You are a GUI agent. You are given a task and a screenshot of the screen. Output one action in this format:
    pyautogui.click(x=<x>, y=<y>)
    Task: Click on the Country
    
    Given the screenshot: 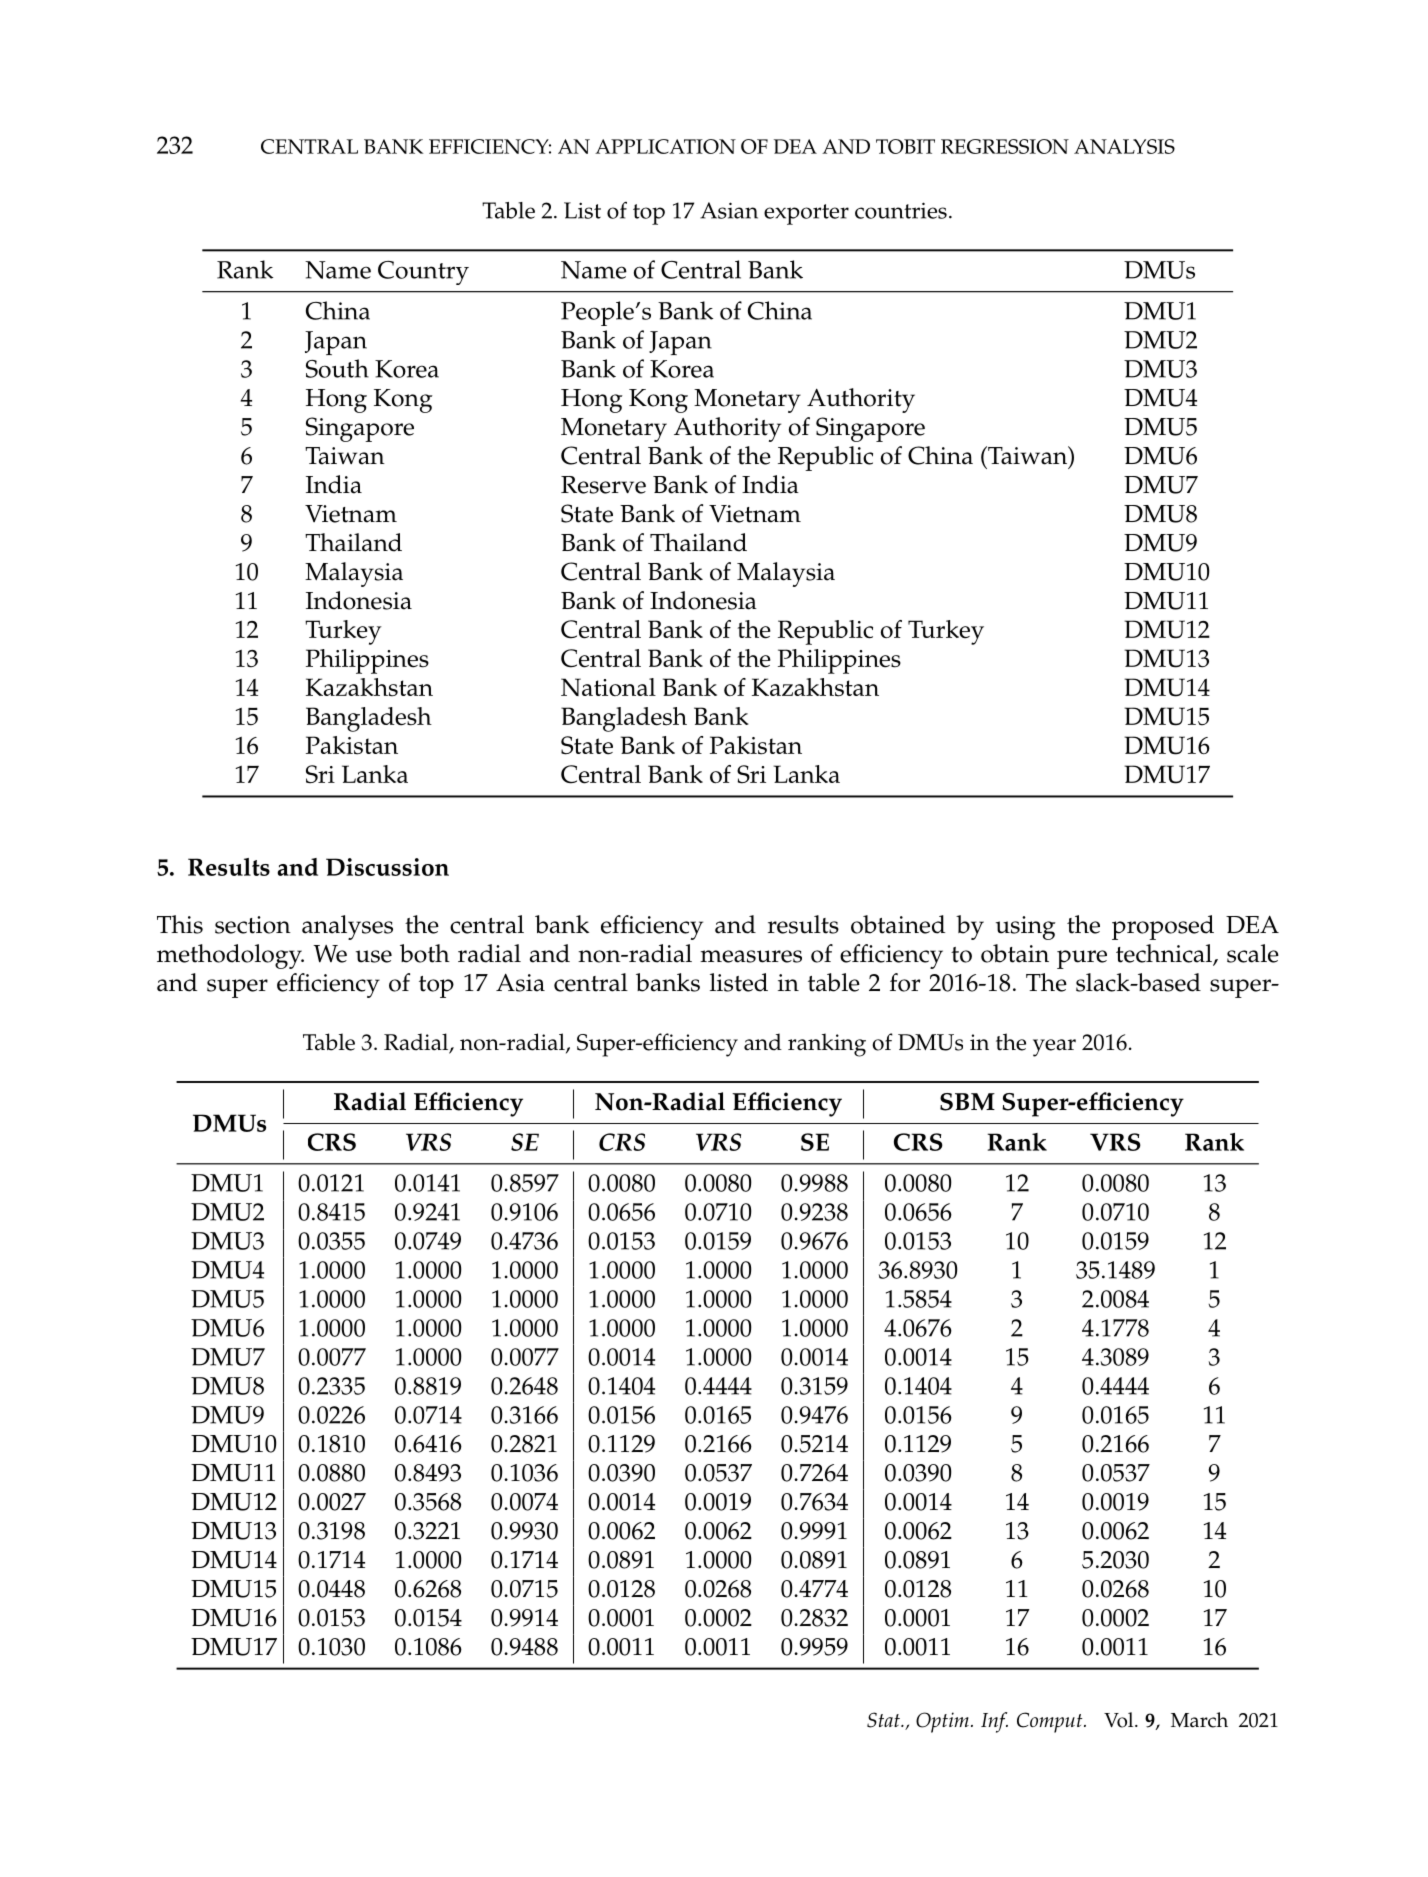 What is the action you would take?
    pyautogui.click(x=423, y=273)
